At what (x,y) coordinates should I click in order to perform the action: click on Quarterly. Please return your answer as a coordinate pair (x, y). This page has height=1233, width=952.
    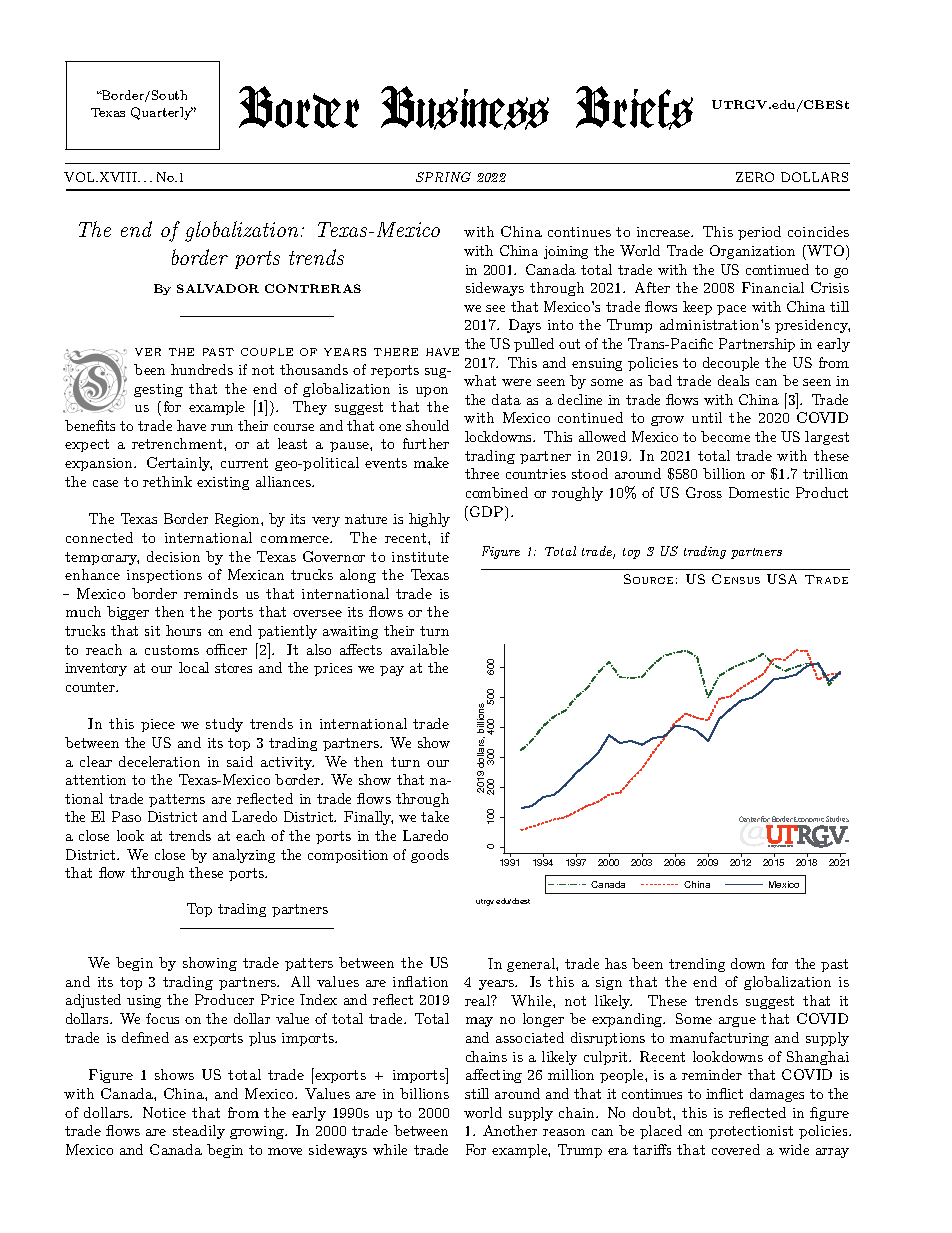
    Looking at the image, I should click on (162, 113).
